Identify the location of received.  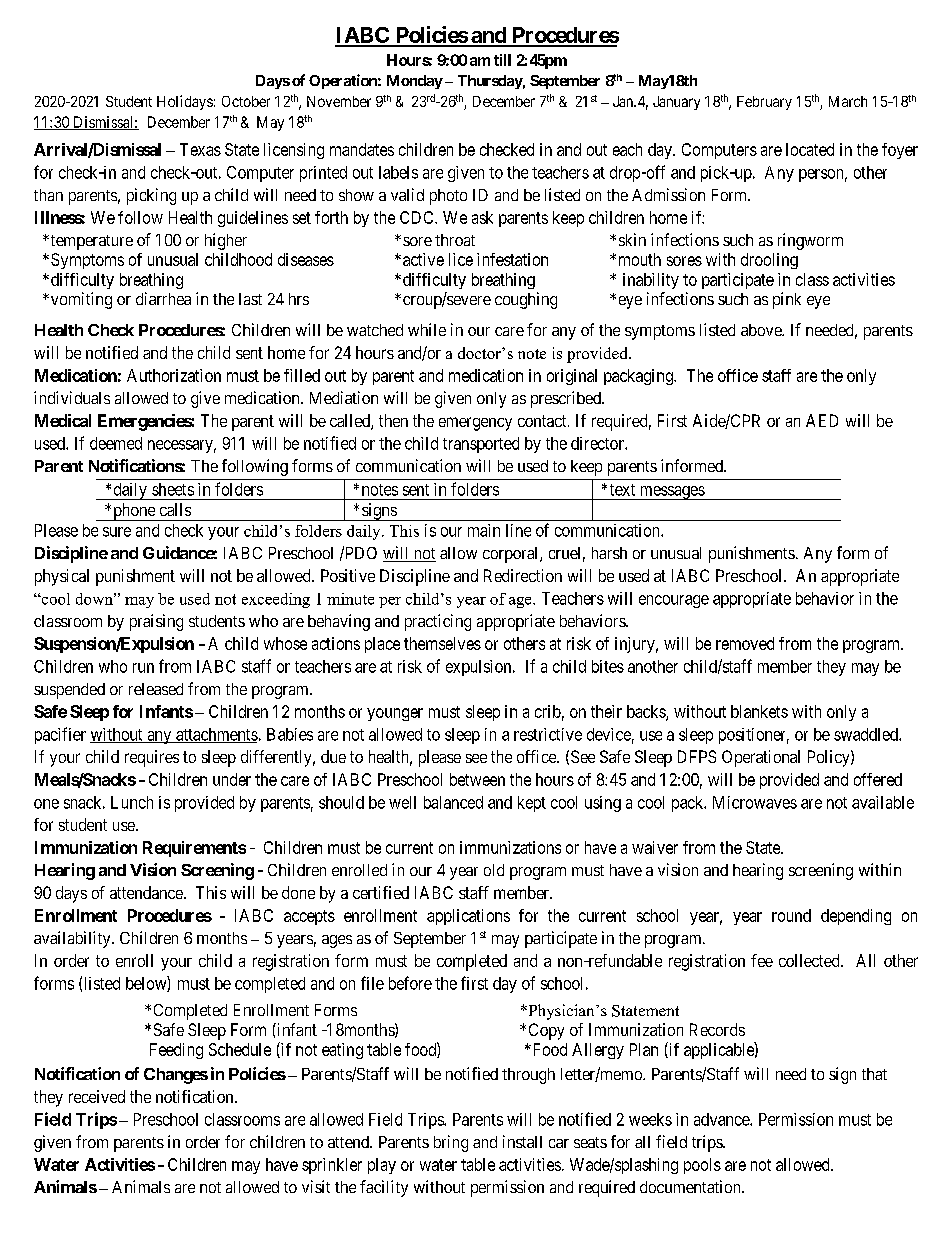
(97, 1096).
